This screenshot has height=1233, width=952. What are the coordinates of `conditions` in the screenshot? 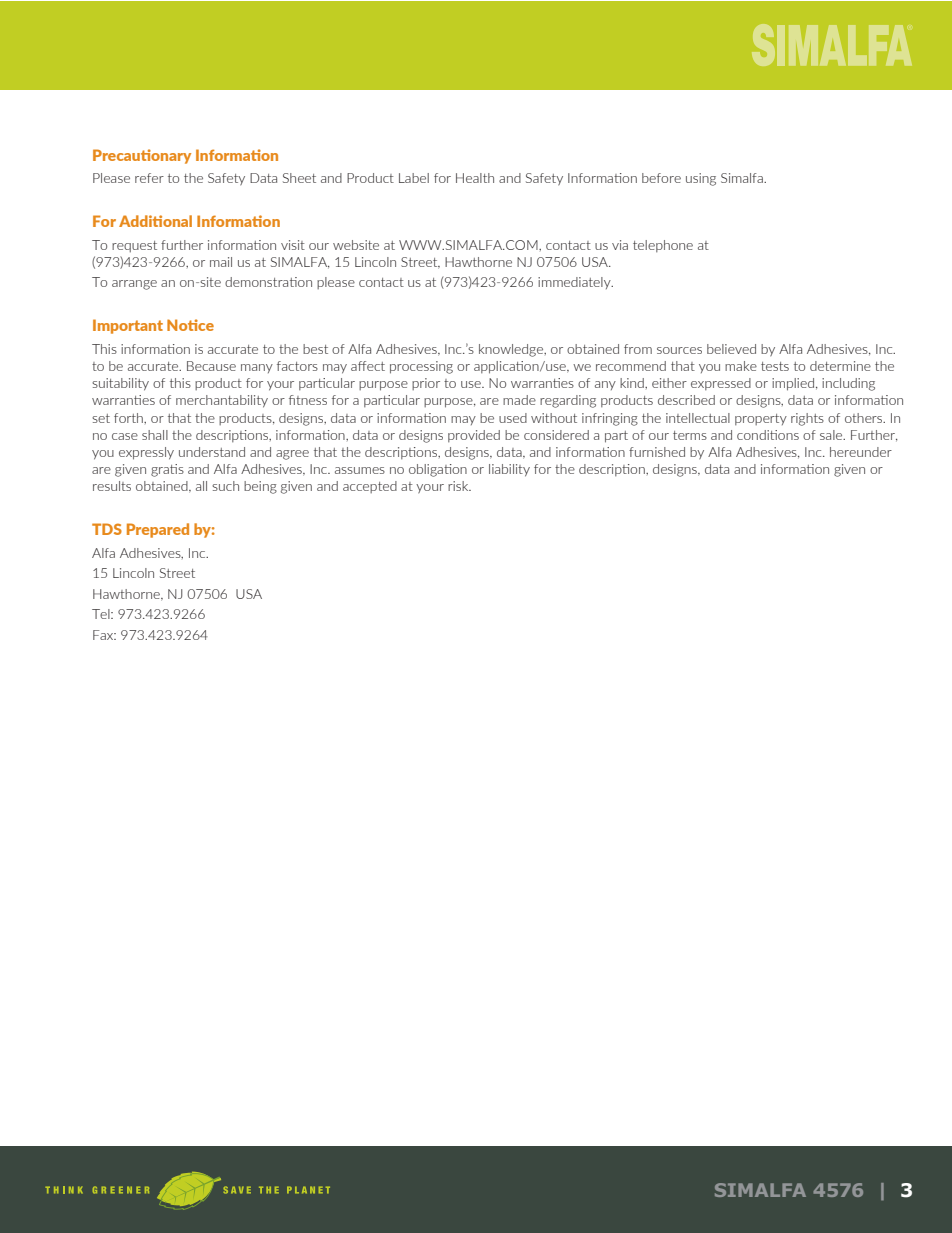 It's located at (768, 435).
